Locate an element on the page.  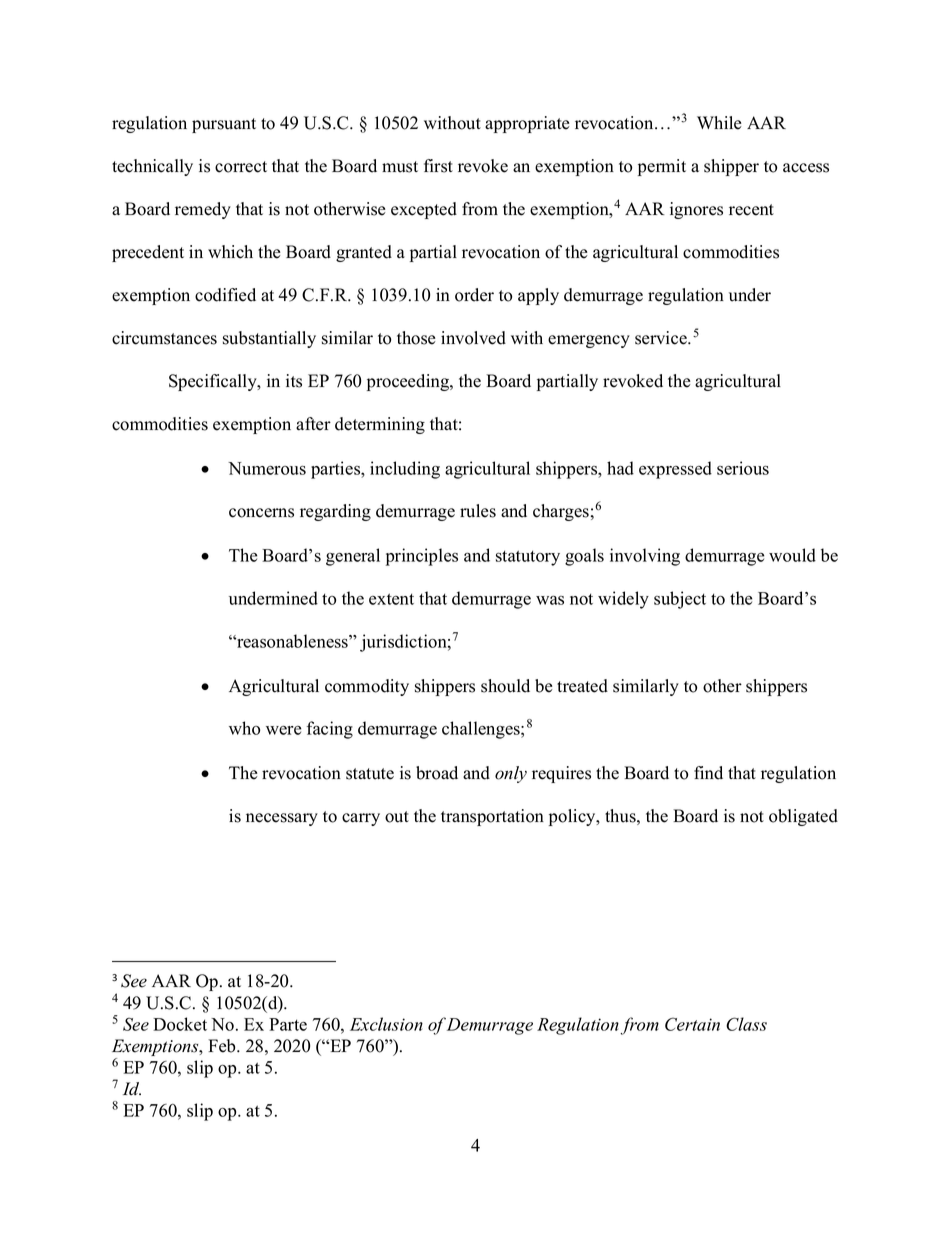
correct is located at coordinates (241, 167).
